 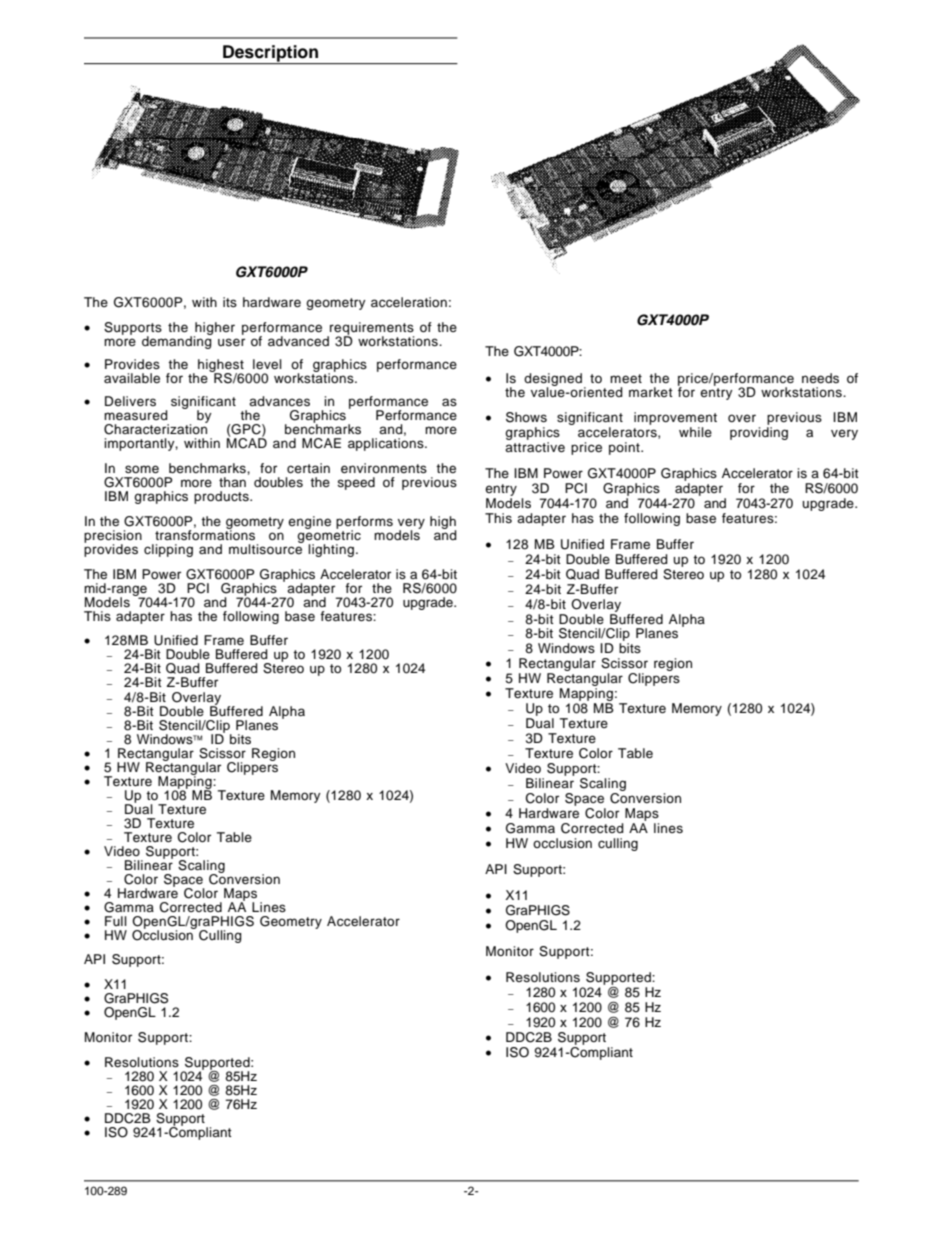 What do you see at coordinates (553, 380) in the page?
I see `designed` at bounding box center [553, 380].
